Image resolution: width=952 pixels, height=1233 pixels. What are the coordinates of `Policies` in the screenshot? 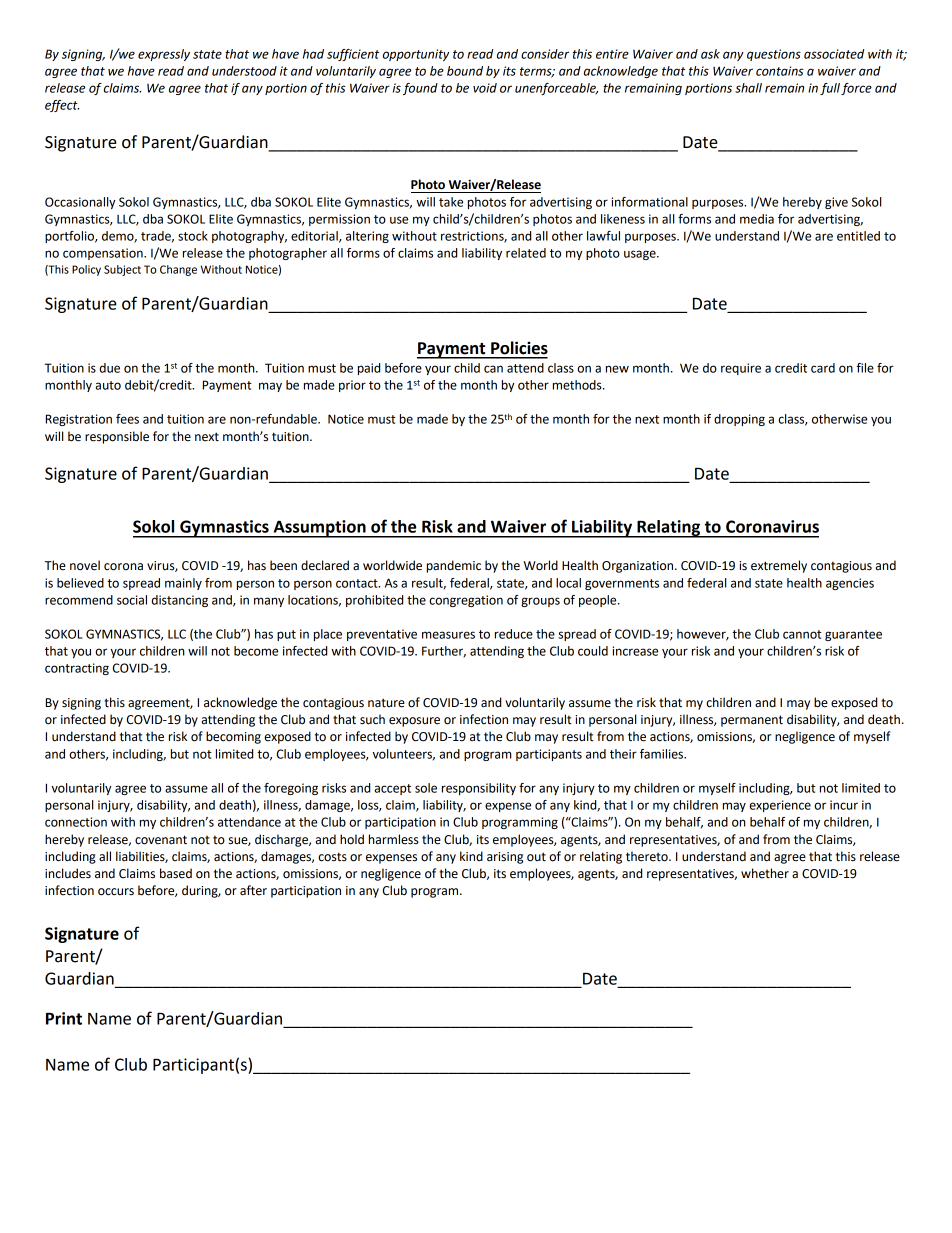 It's located at (519, 348).
